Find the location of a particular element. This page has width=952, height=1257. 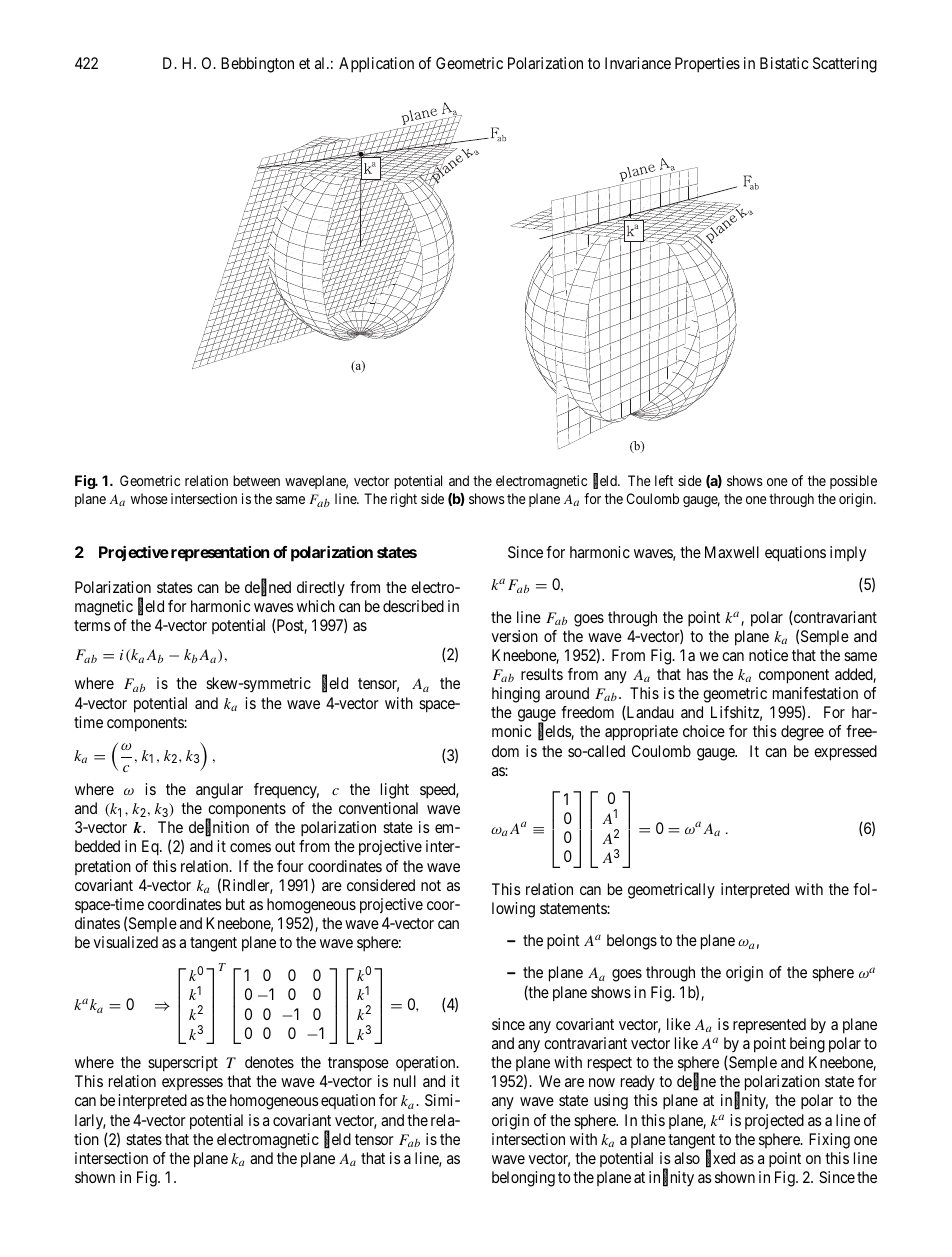

possible is located at coordinates (853, 482).
